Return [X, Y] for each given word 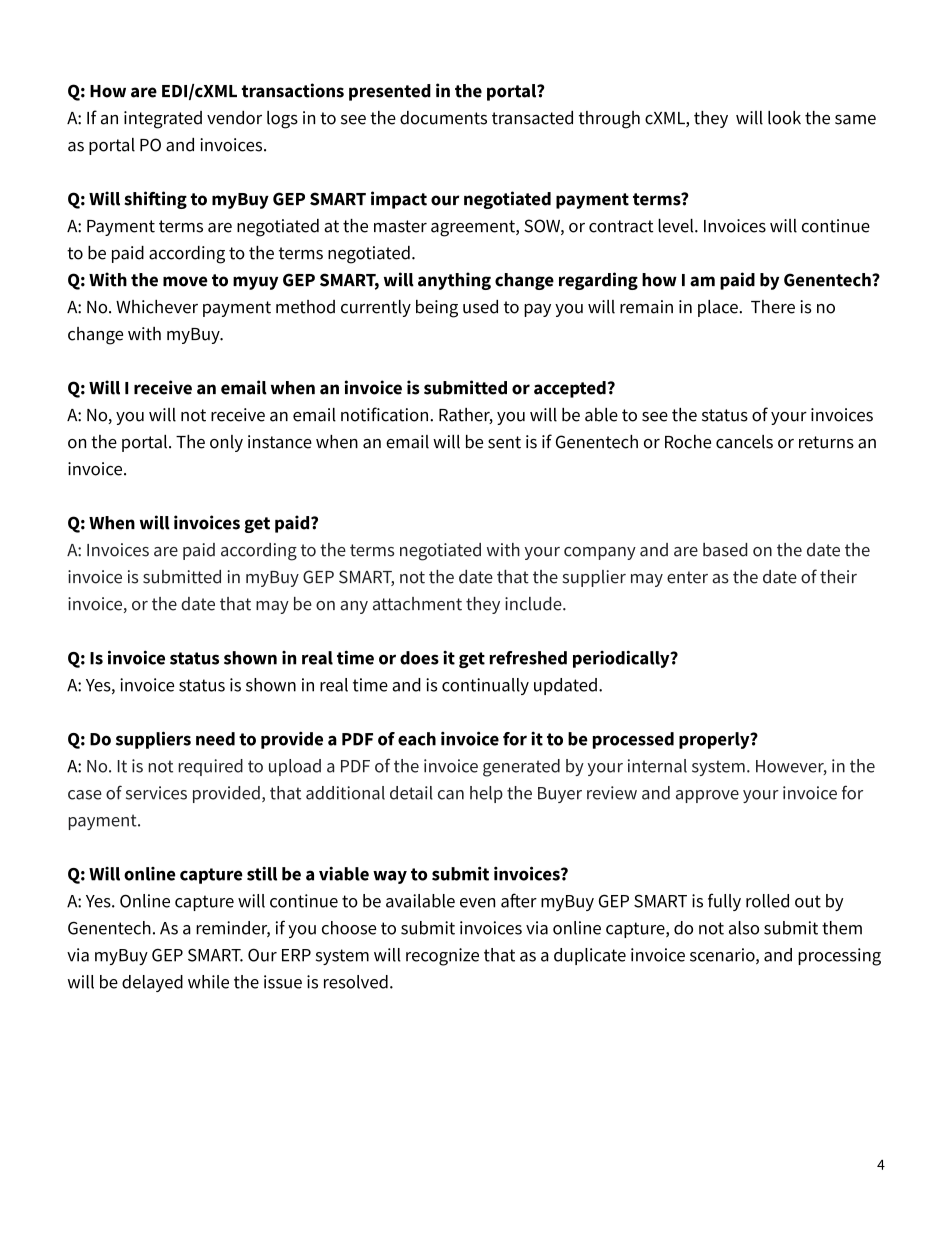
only [226, 443]
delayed [152, 983]
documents [443, 118]
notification [386, 414]
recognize [442, 957]
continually [485, 686]
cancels [744, 442]
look [784, 118]
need [215, 739]
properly [715, 740]
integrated [163, 120]
